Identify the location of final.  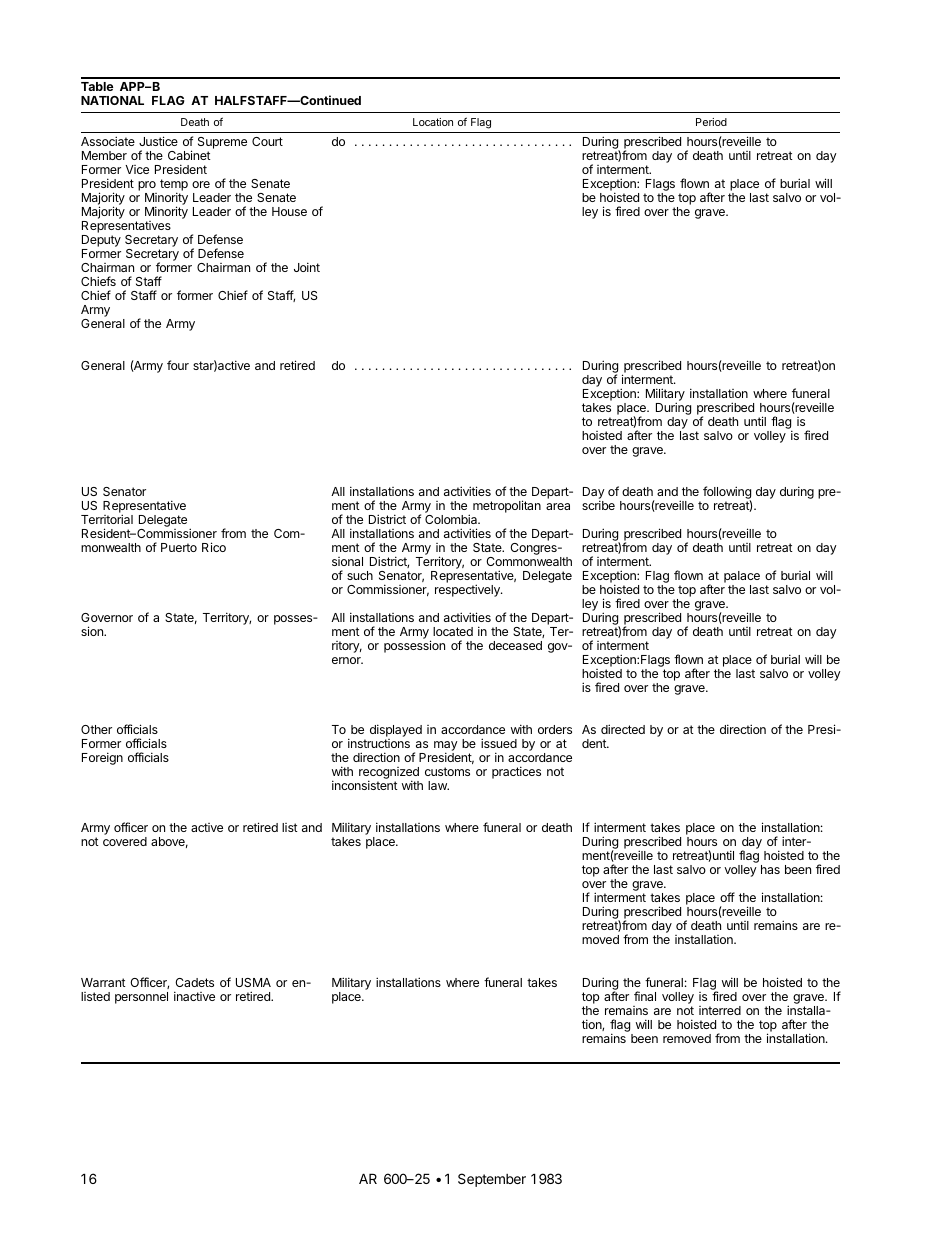
(645, 996).
